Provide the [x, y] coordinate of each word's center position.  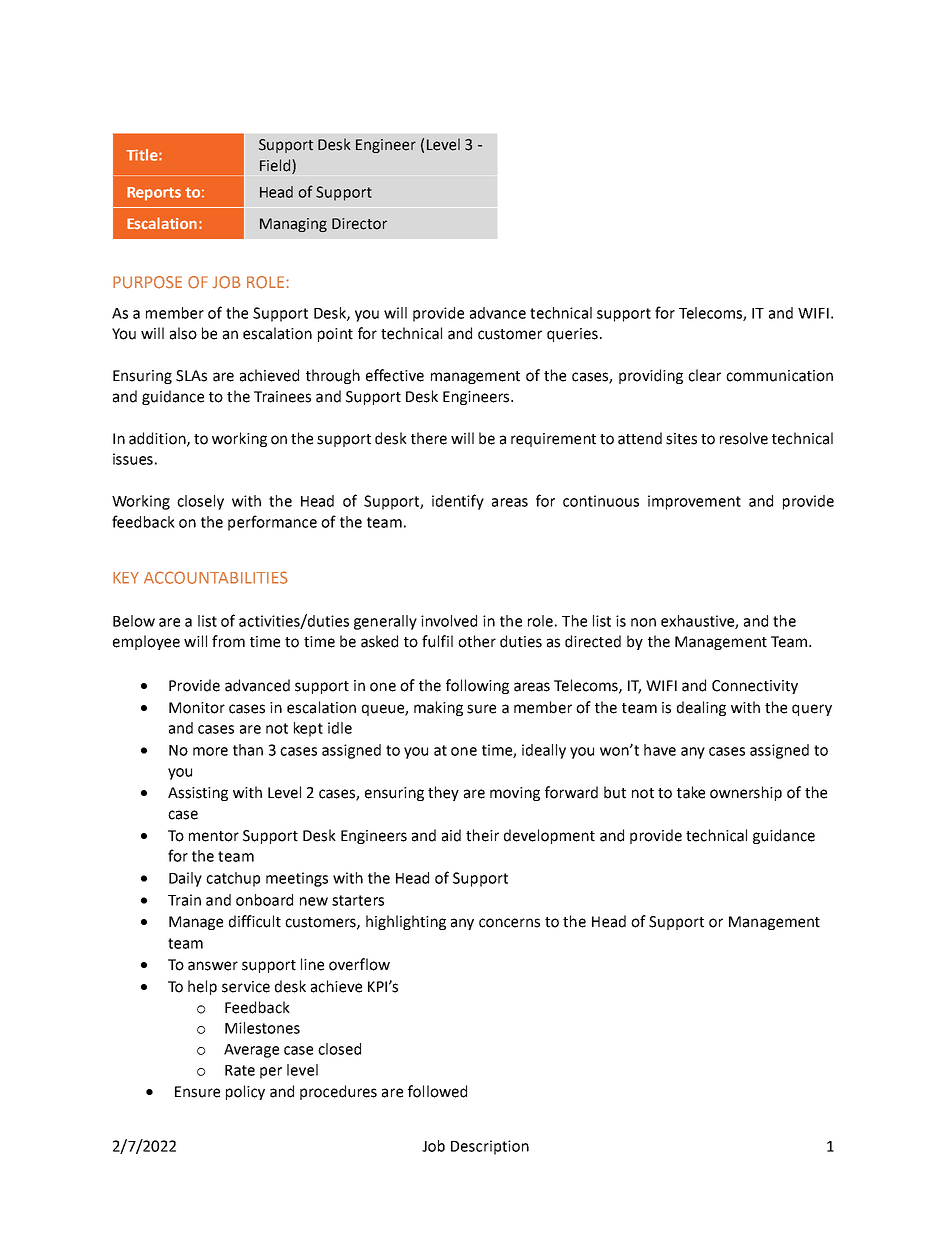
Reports [154, 194]
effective [395, 375]
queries [572, 335]
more [210, 751]
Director [359, 224]
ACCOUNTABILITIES [216, 577]
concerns [509, 923]
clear [704, 375]
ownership [746, 793]
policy [245, 1092]
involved [449, 621]
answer [213, 966]
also [183, 333]
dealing [701, 708]
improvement [694, 502]
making [438, 708]
